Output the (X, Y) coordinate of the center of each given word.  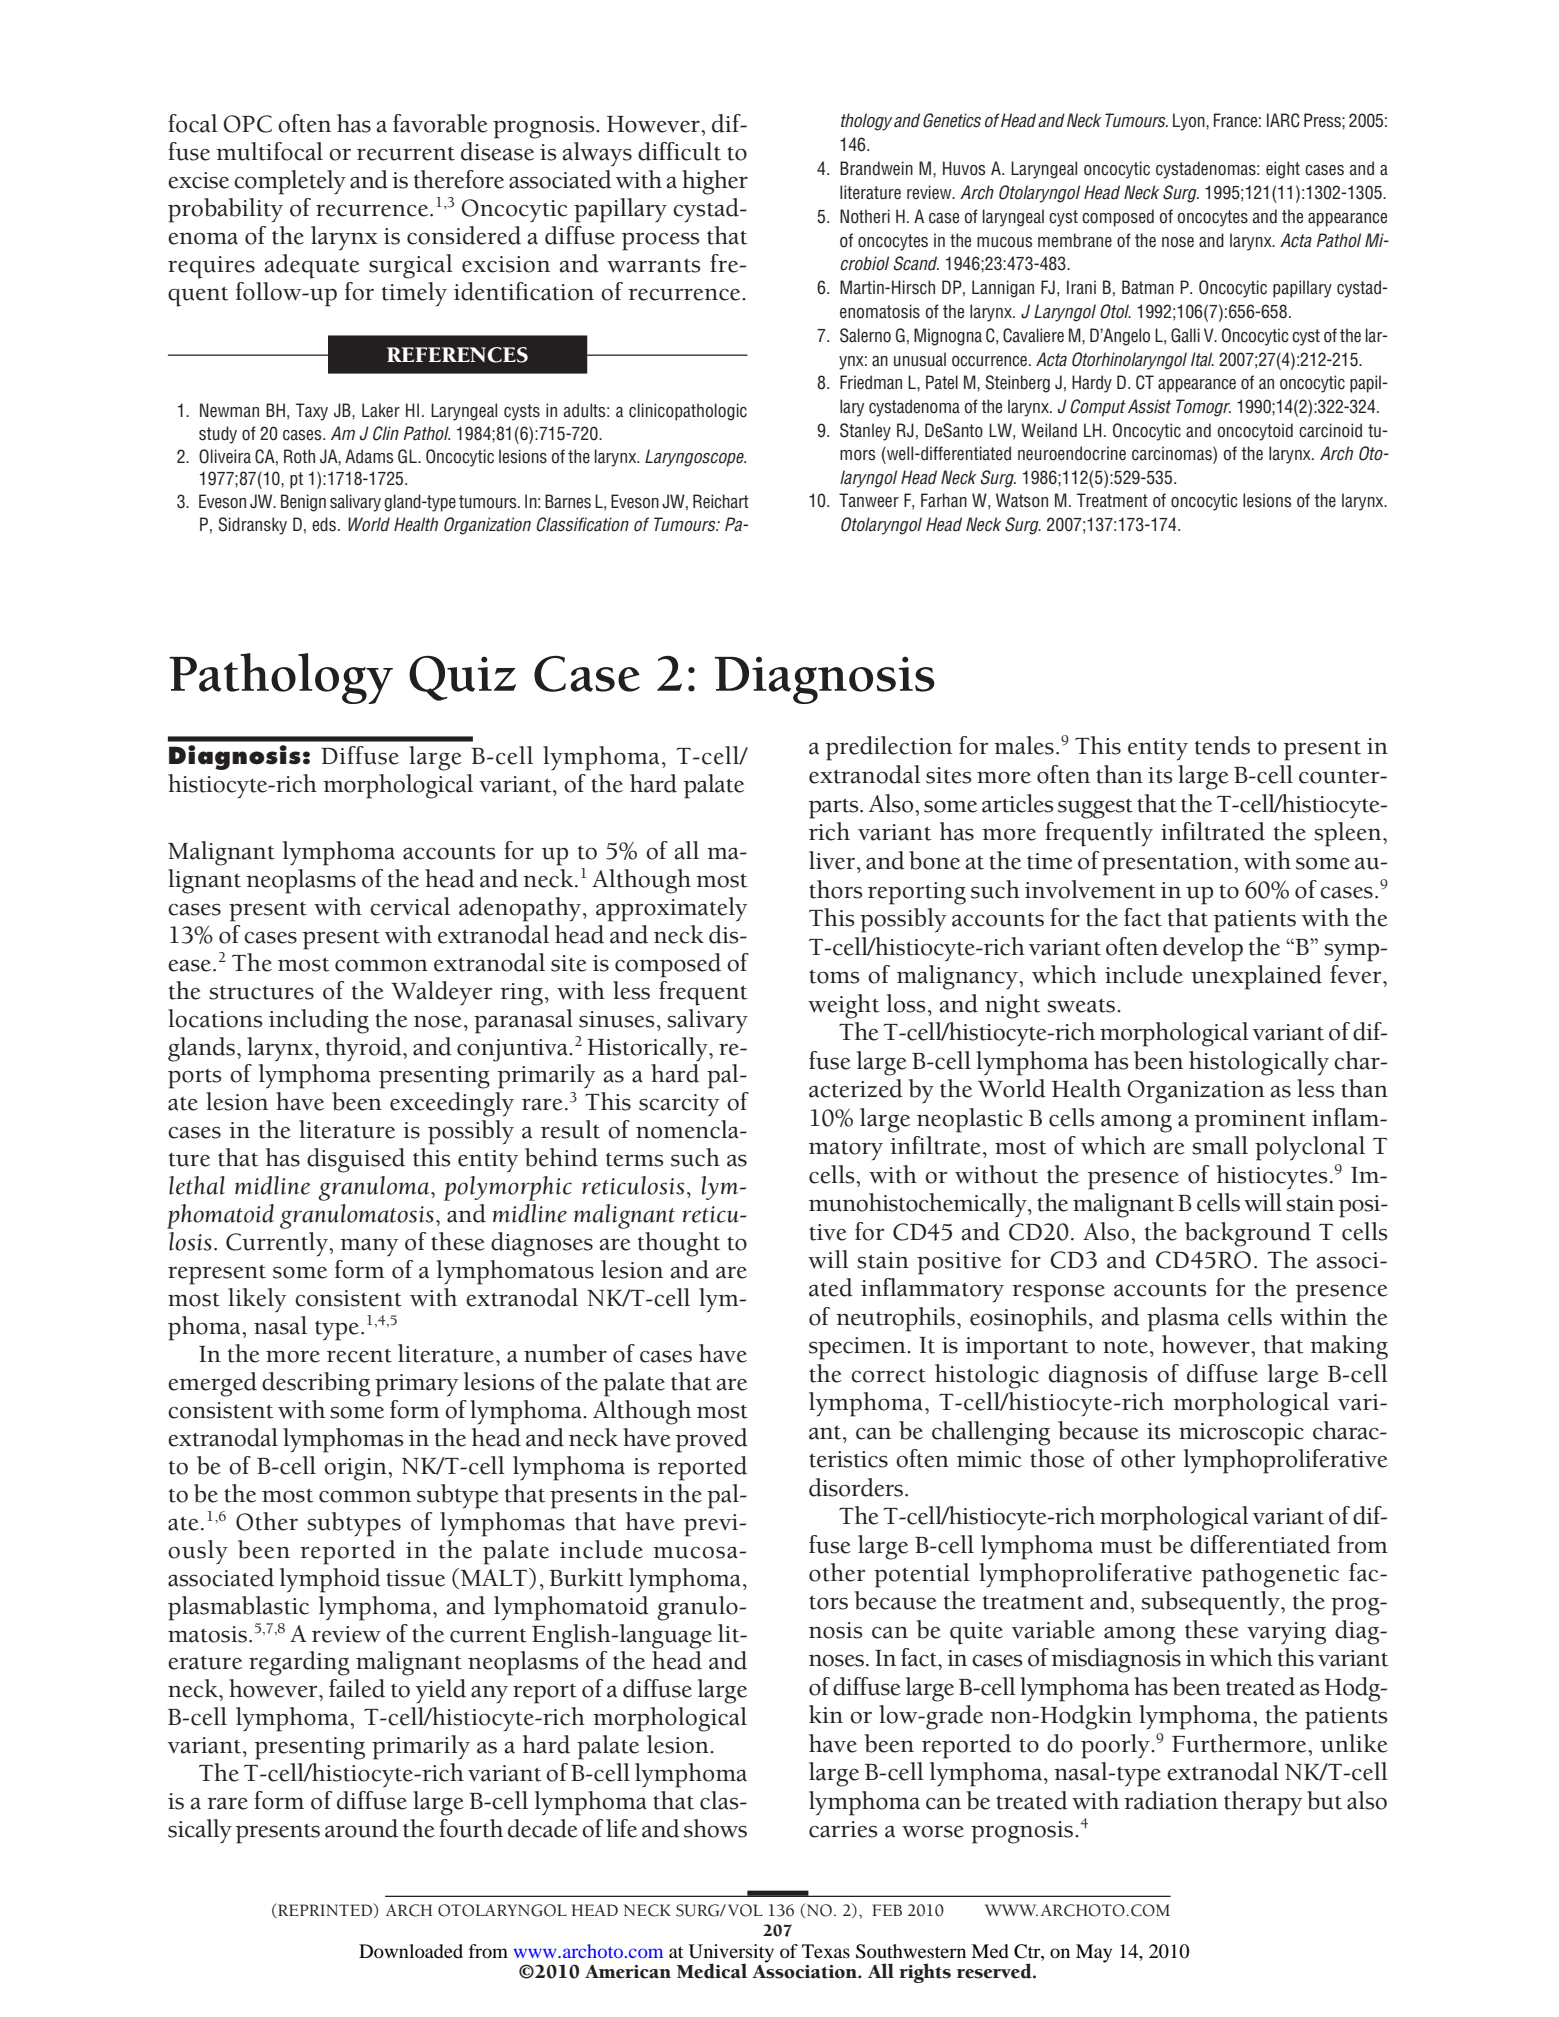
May (1094, 1953)
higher (715, 182)
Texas (826, 1951)
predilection (889, 748)
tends (1222, 745)
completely (290, 182)
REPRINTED (325, 1910)
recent (359, 1356)
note (1127, 1346)
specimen (858, 1348)
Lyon (1190, 122)
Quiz (462, 678)
